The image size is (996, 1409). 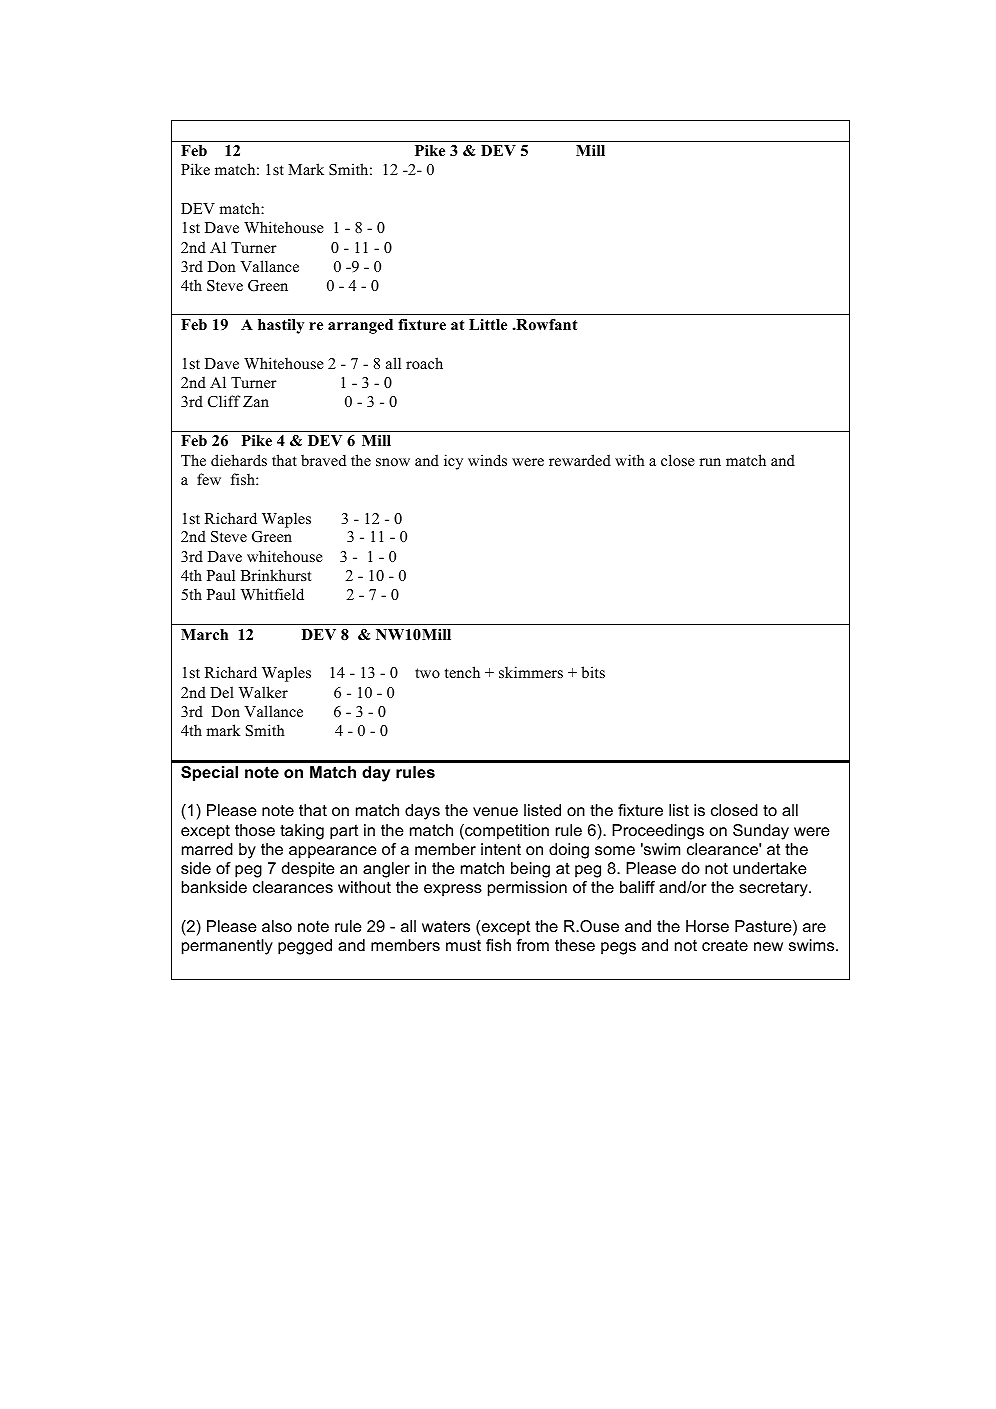 What do you see at coordinates (710, 462) in the screenshot?
I see `run` at bounding box center [710, 462].
